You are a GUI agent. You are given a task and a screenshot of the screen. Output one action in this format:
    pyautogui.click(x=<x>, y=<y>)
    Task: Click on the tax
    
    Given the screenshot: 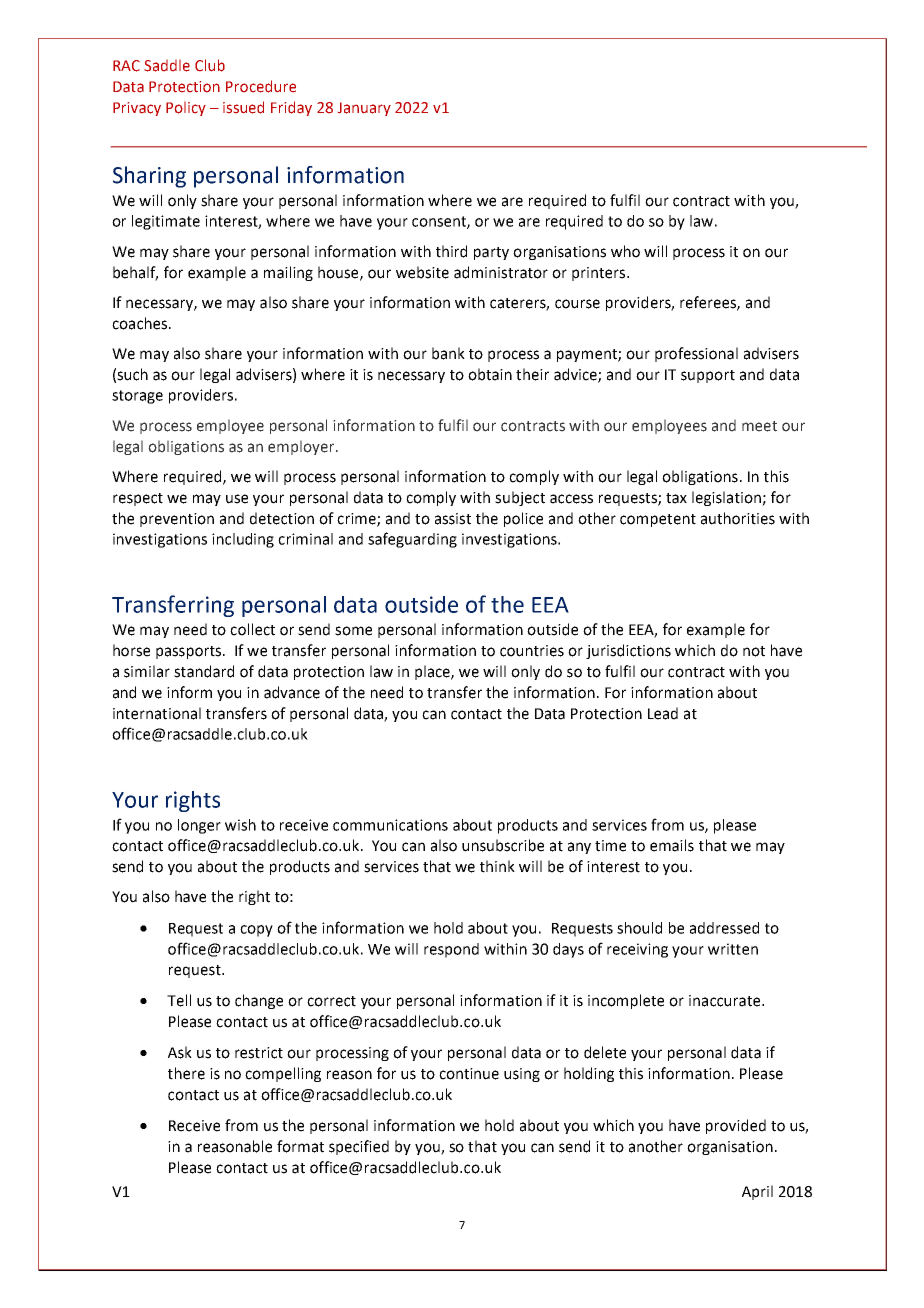 What is the action you would take?
    pyautogui.click(x=676, y=498)
